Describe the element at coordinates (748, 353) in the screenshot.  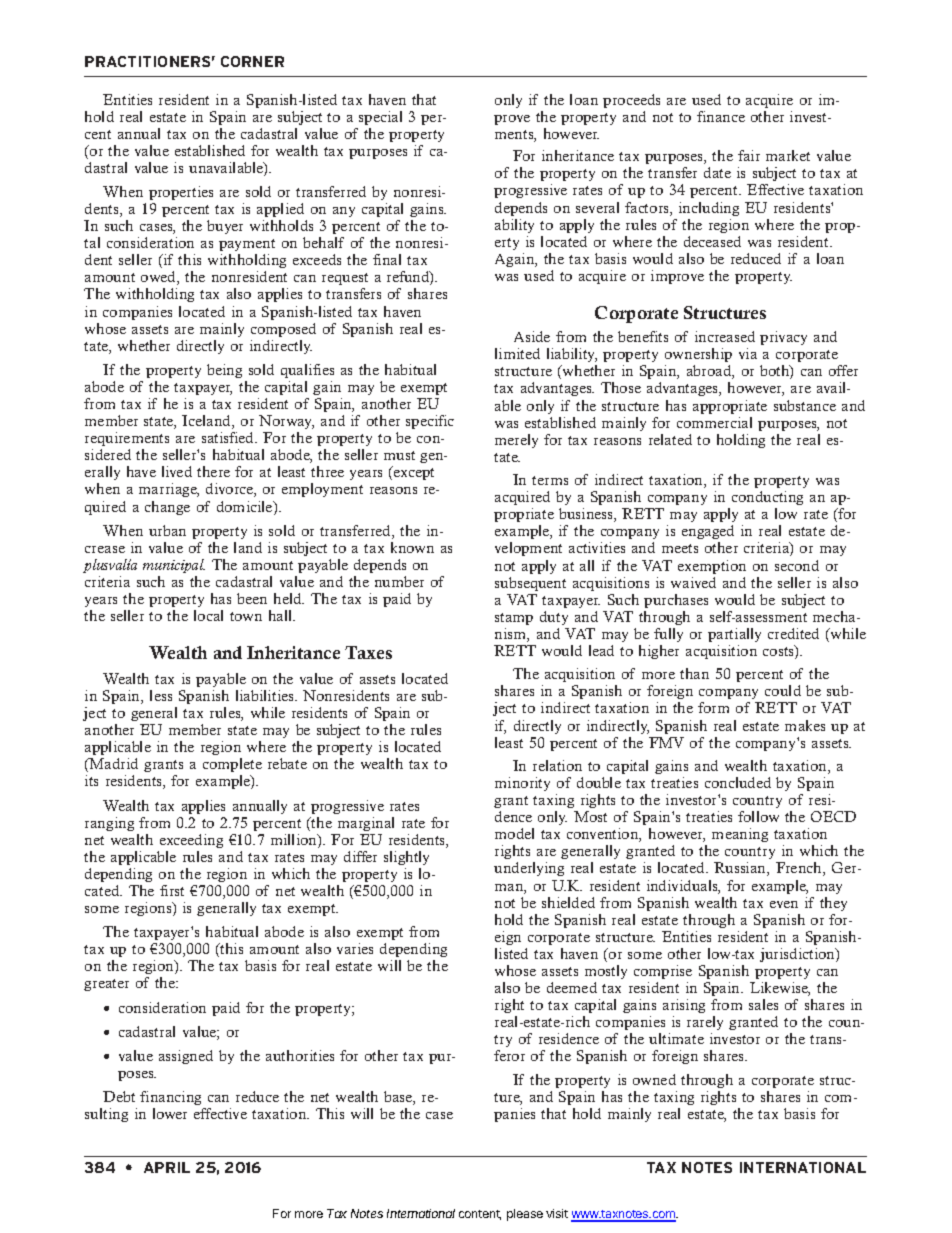
I see `via` at that location.
